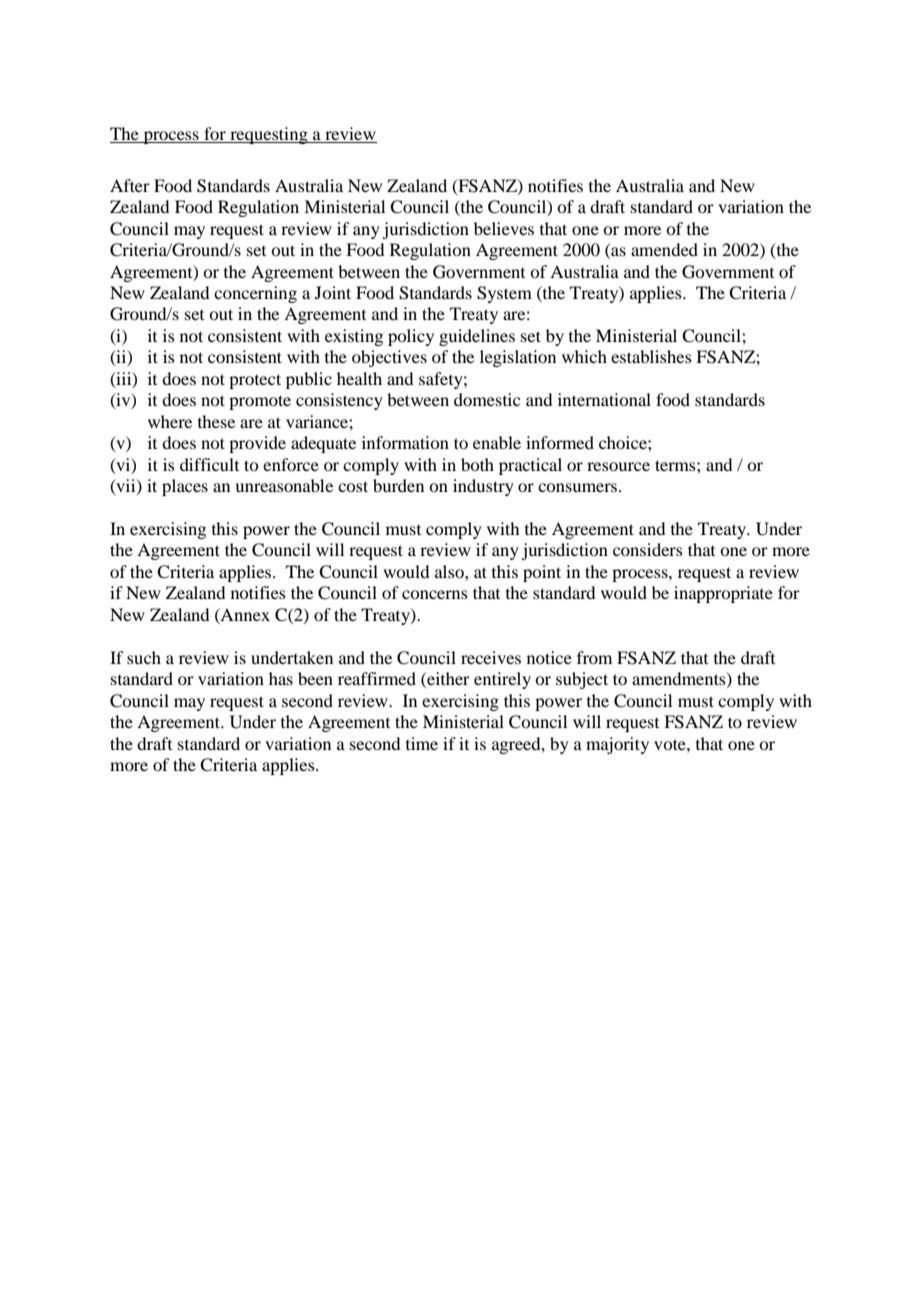  Describe the element at coordinates (504, 228) in the document. I see `believes` at that location.
